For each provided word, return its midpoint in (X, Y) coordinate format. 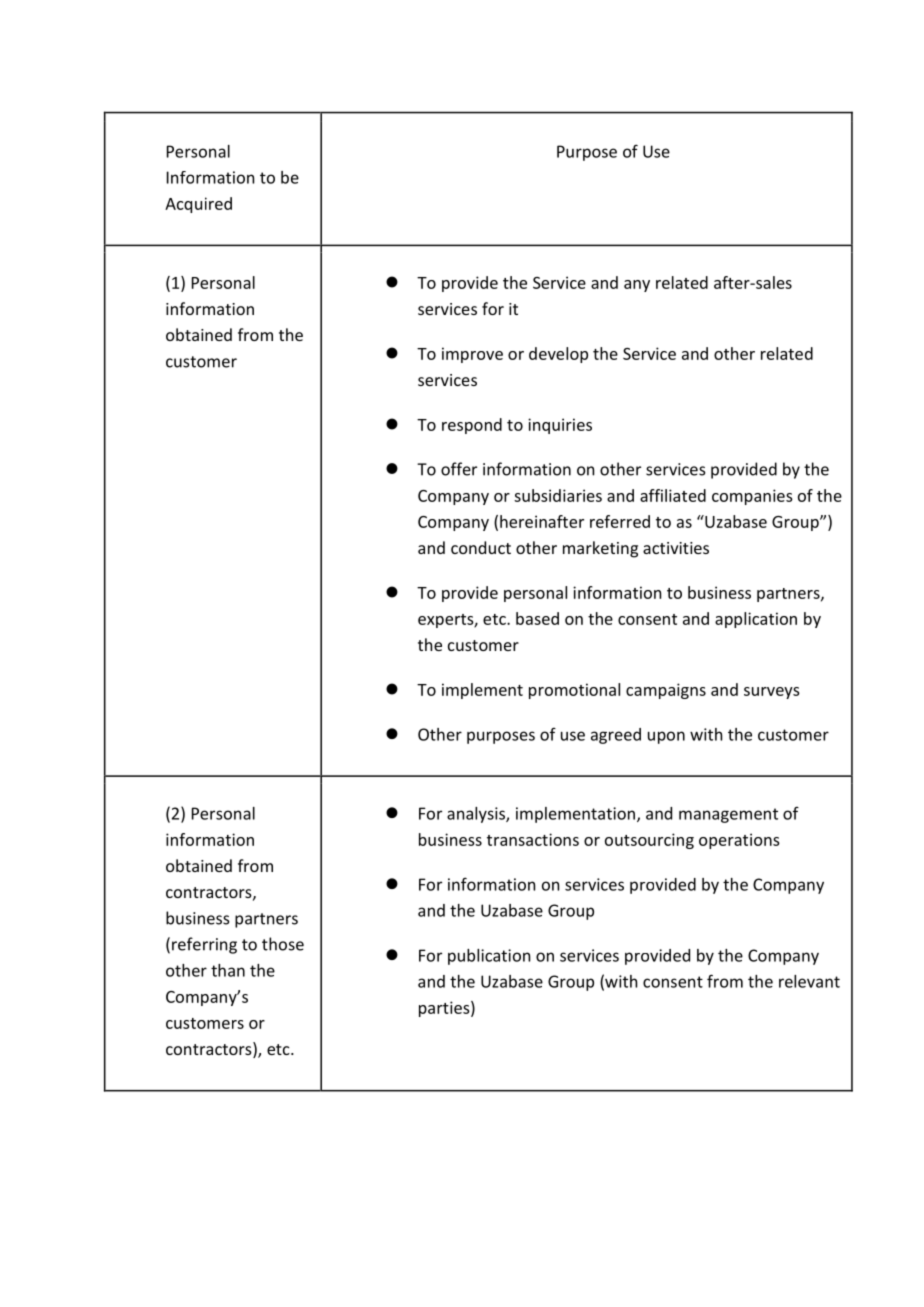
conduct (481, 547)
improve (472, 355)
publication (489, 957)
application (756, 620)
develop (558, 355)
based (537, 618)
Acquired (198, 205)
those (283, 944)
